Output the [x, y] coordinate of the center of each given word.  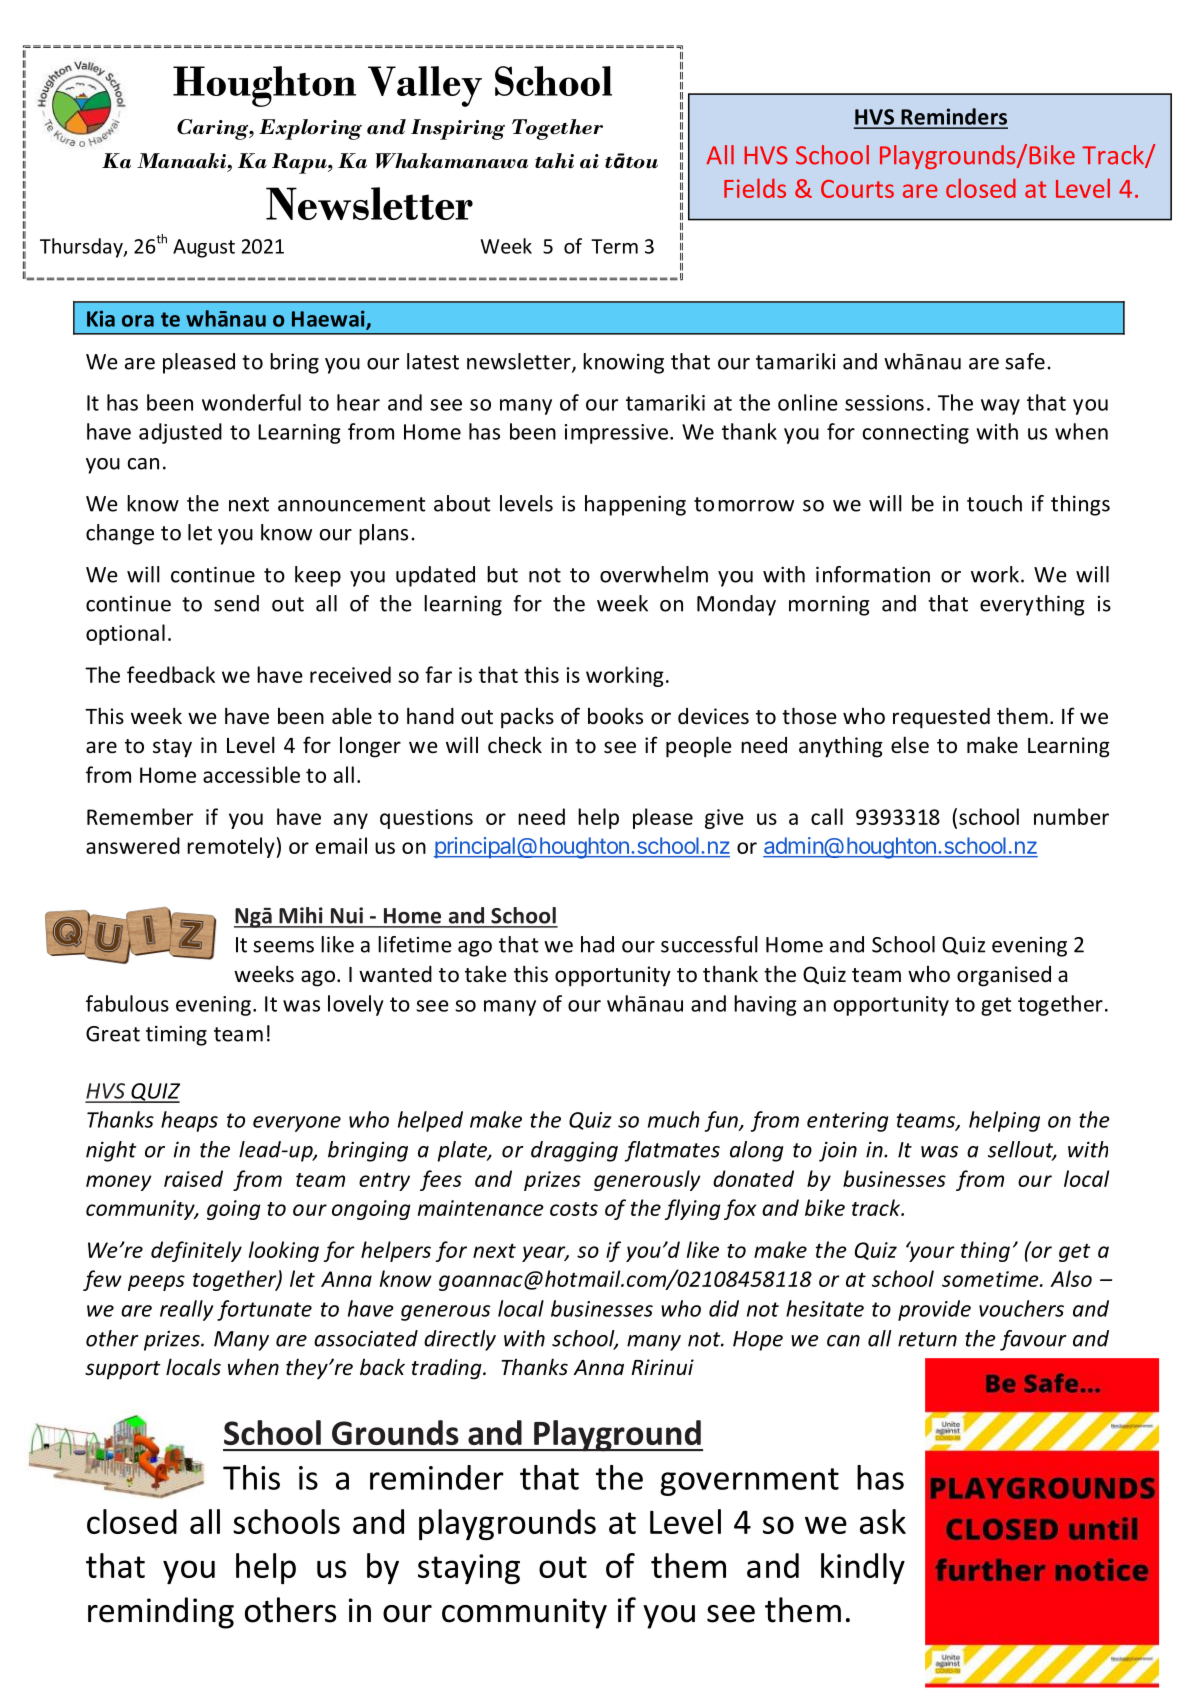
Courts [857, 189]
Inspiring [458, 129]
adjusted [180, 433]
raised [193, 1178]
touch [994, 503]
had [597, 944]
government [749, 1482]
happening [635, 505]
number [1071, 816]
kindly [863, 1568]
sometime [991, 1279]
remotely [231, 847]
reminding [161, 1613]
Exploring [310, 129]
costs [574, 1209]
